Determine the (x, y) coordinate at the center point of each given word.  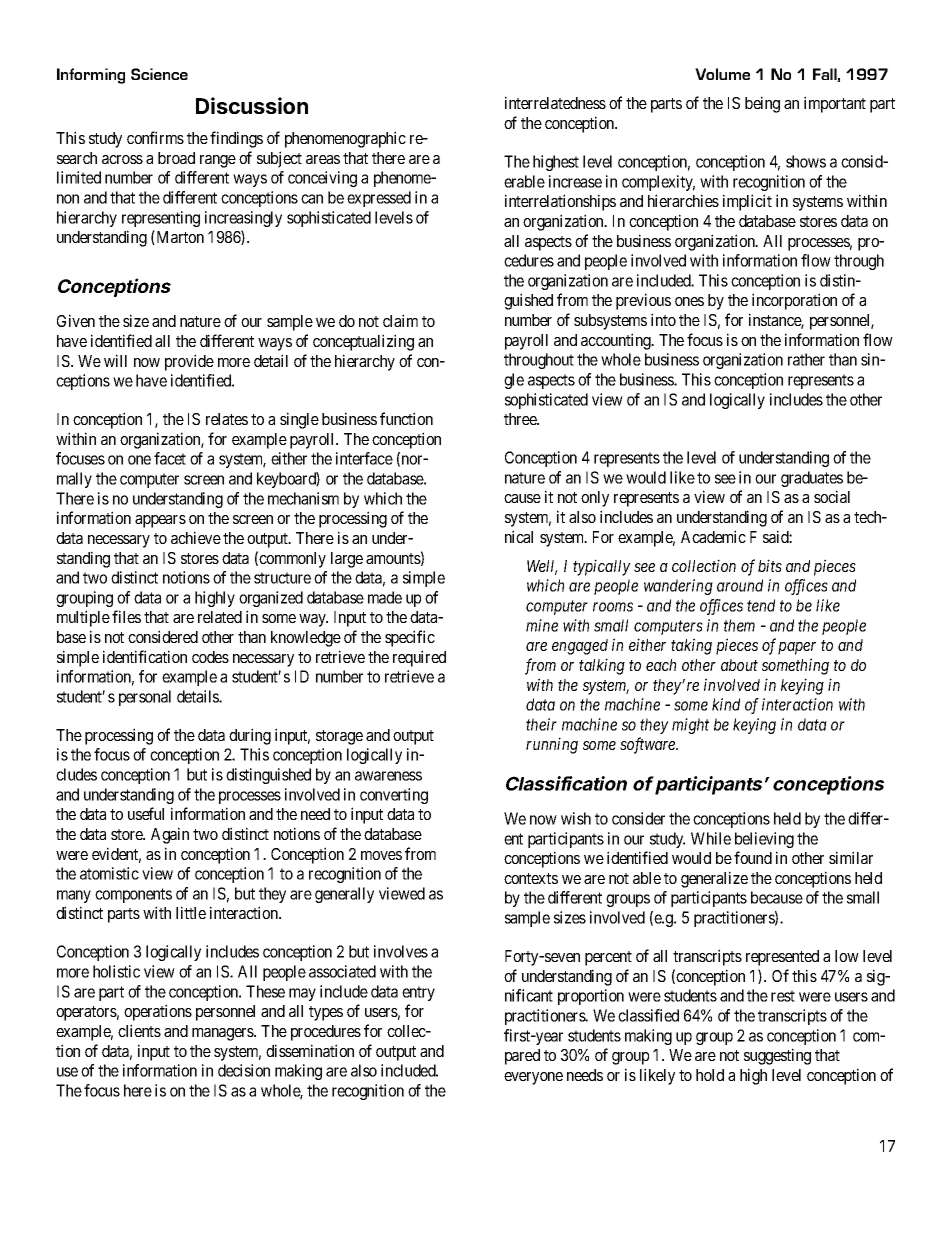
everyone (533, 1078)
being (762, 104)
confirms (155, 137)
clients (139, 1030)
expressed (379, 199)
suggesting (777, 1056)
